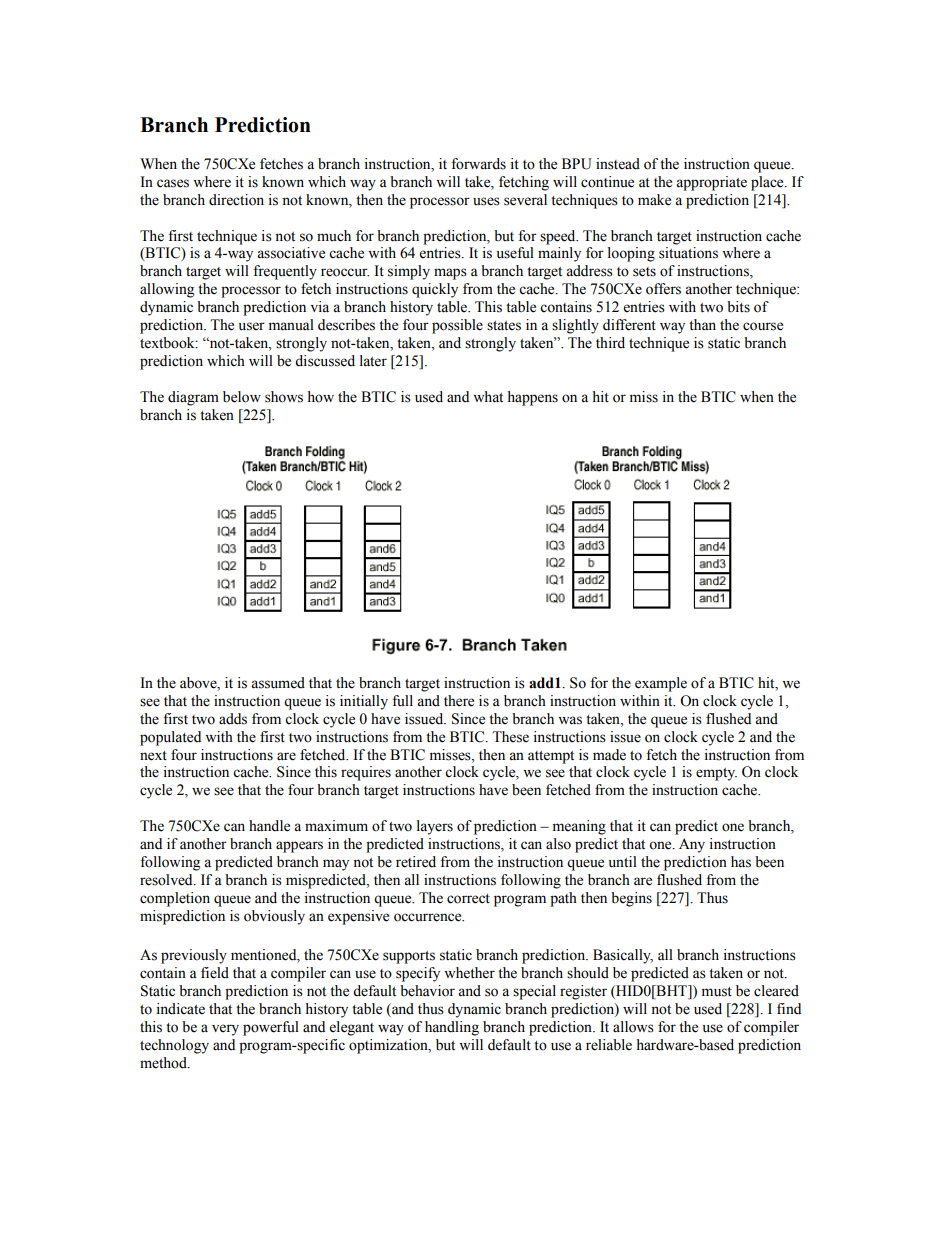 The width and height of the screenshot is (952, 1233). I want to click on very, so click(225, 1030).
